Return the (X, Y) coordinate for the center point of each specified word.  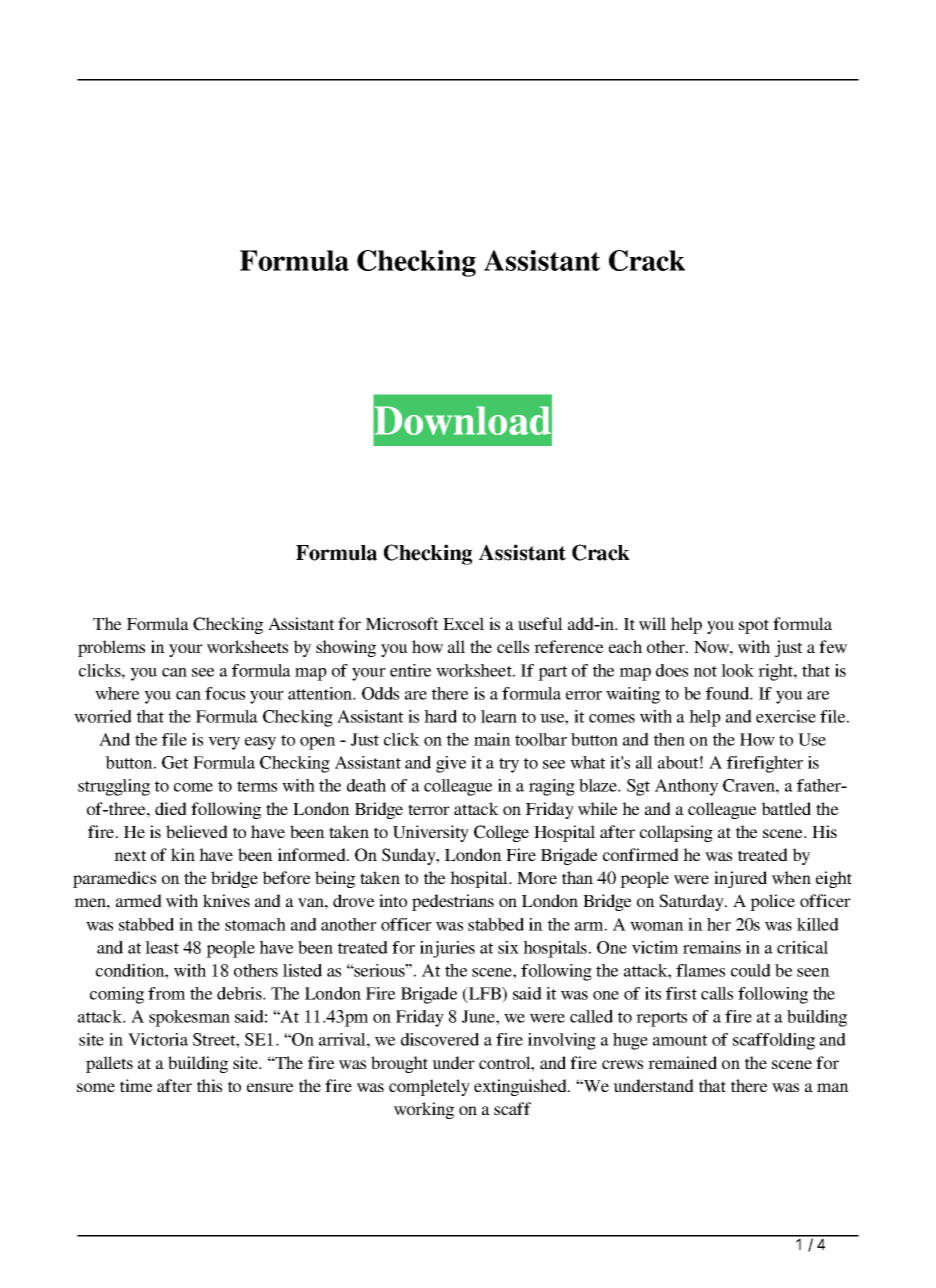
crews (622, 1064)
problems (111, 648)
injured (740, 879)
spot (754, 626)
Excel (463, 623)
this (209, 1085)
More (537, 878)
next (130, 855)
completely (429, 1087)
